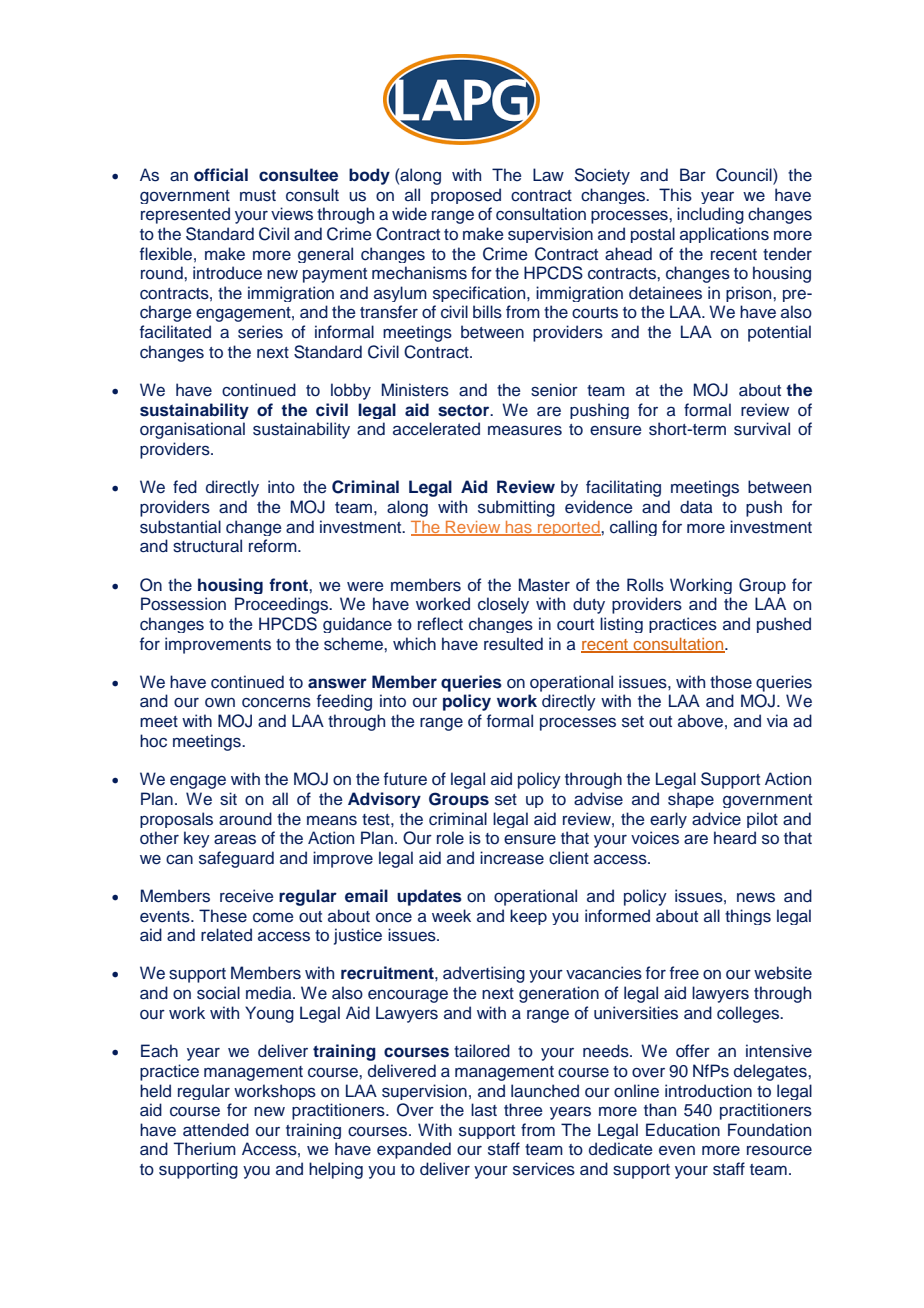 The height and width of the page is (1308, 924). What do you see at coordinates (684, 973) in the page?
I see `free` at bounding box center [684, 973].
